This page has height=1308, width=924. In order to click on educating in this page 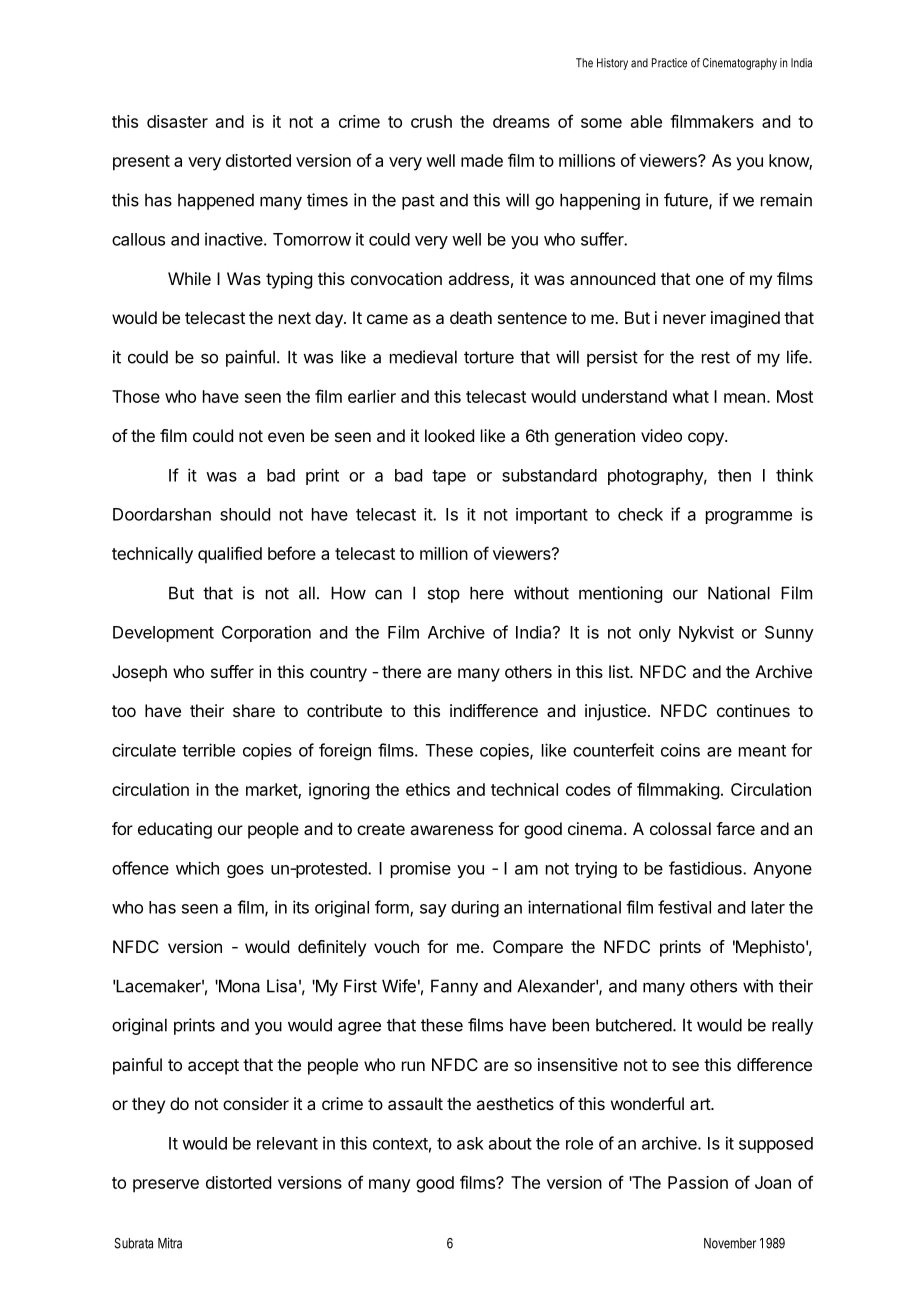, I will do `click(175, 830)`.
